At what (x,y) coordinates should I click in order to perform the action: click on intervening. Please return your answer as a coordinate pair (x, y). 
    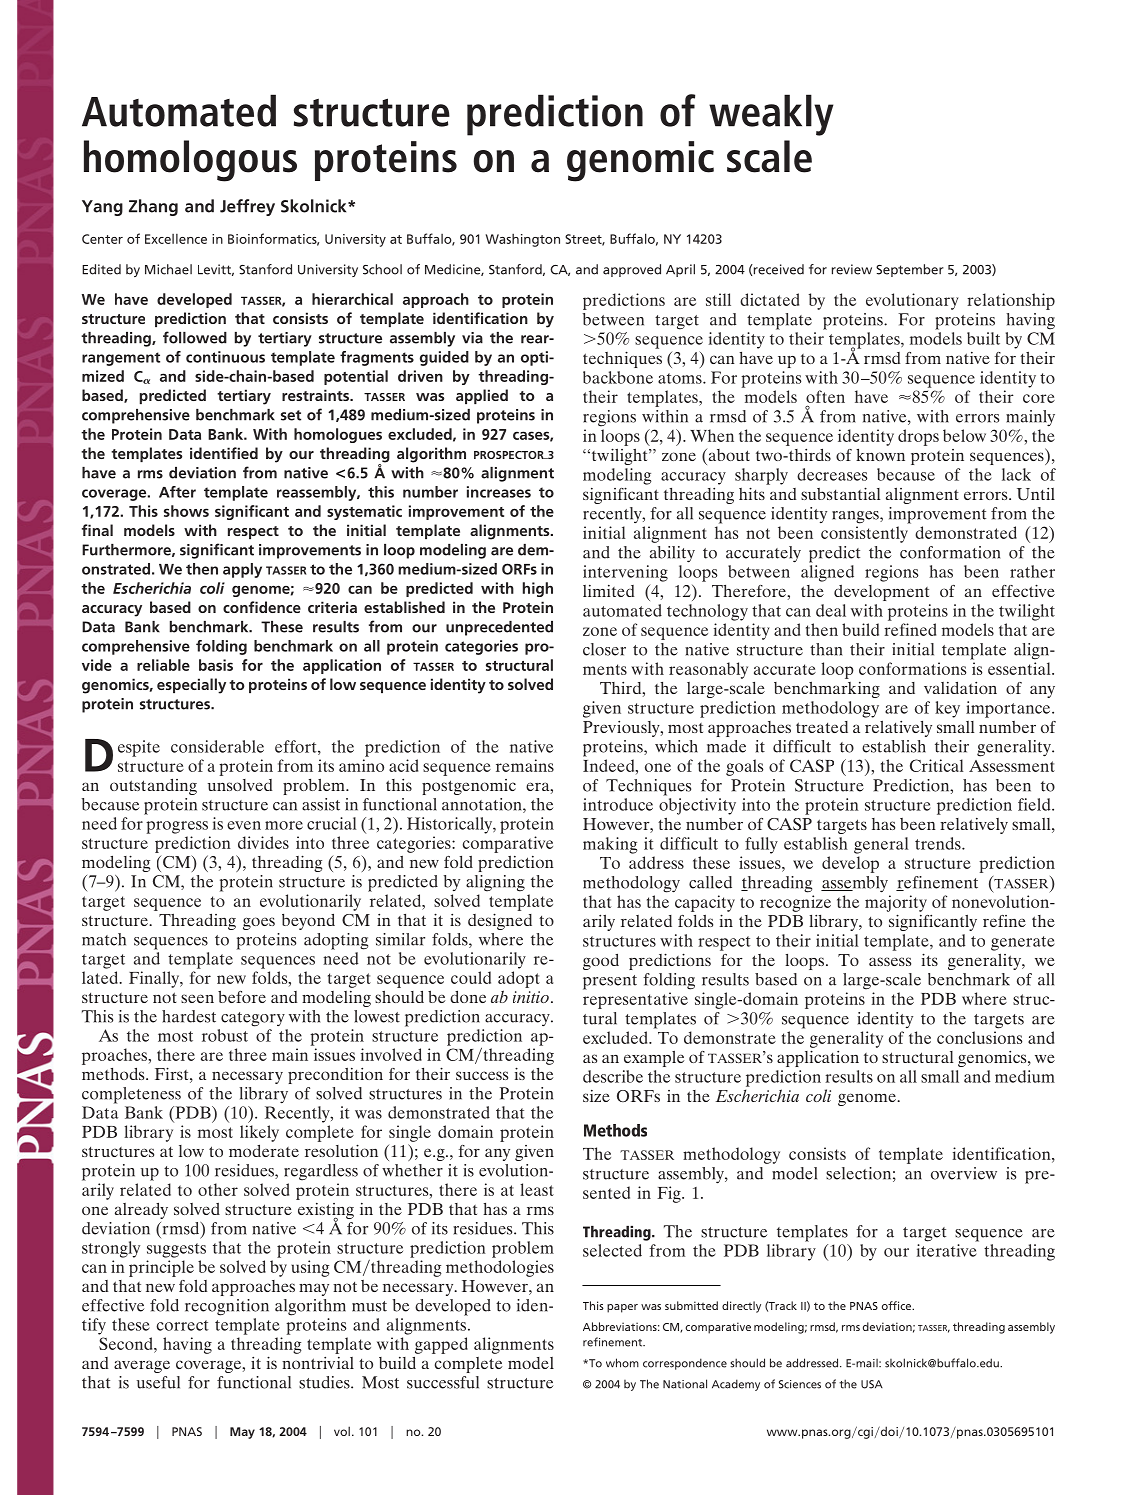
    Looking at the image, I should click on (625, 573).
